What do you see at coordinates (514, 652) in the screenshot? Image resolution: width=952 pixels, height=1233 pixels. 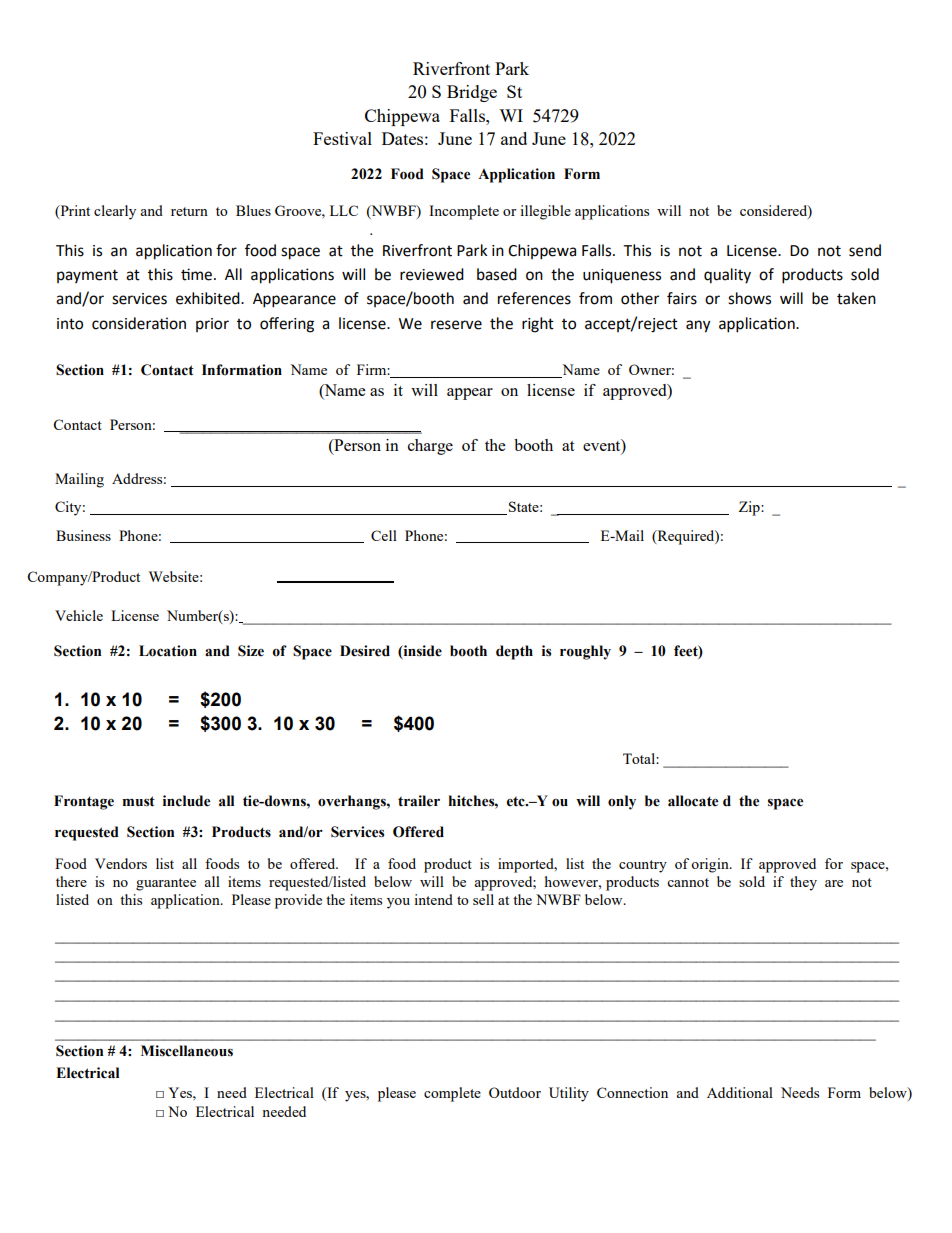 I see `depth` at bounding box center [514, 652].
